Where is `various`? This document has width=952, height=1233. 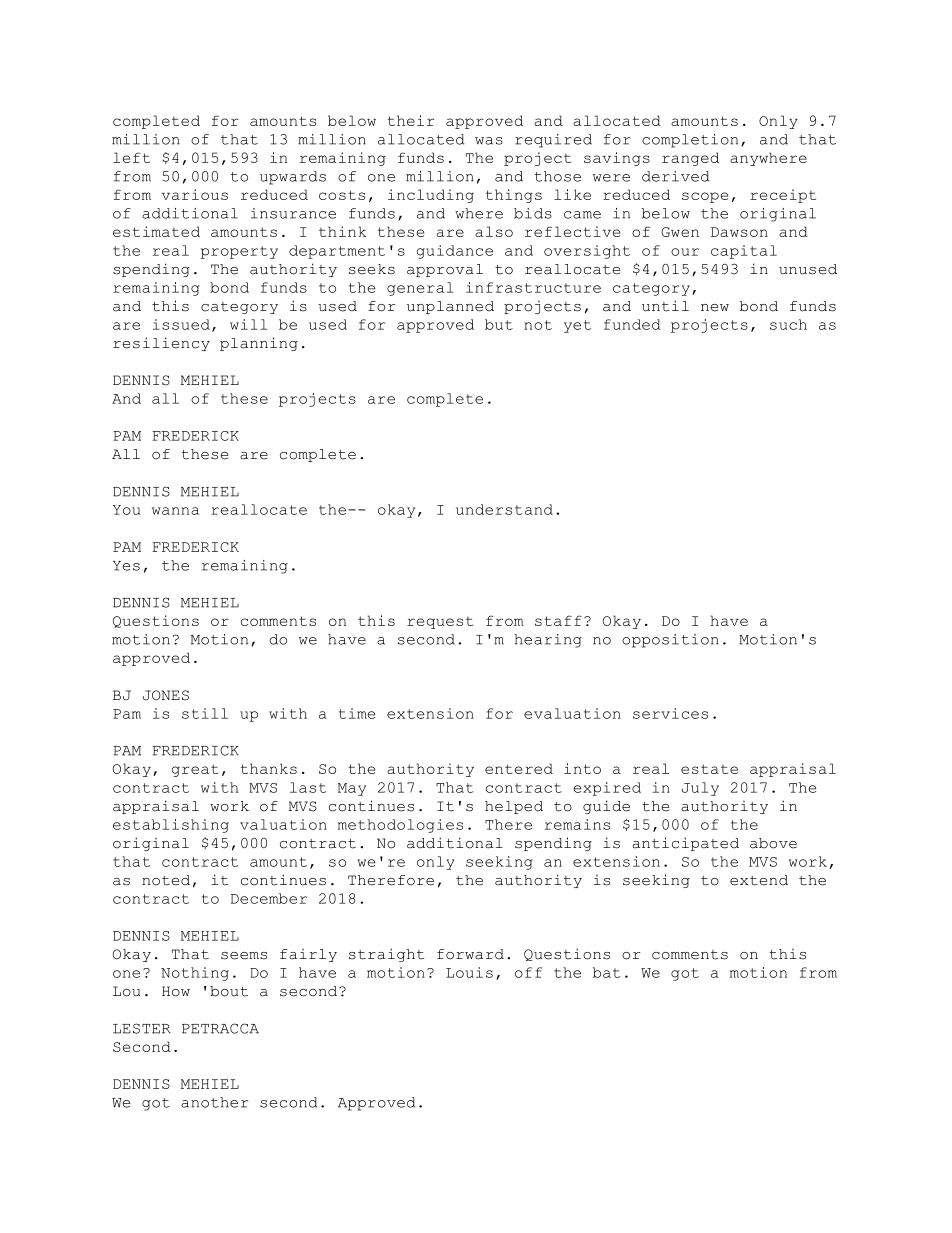 various is located at coordinates (194, 194).
